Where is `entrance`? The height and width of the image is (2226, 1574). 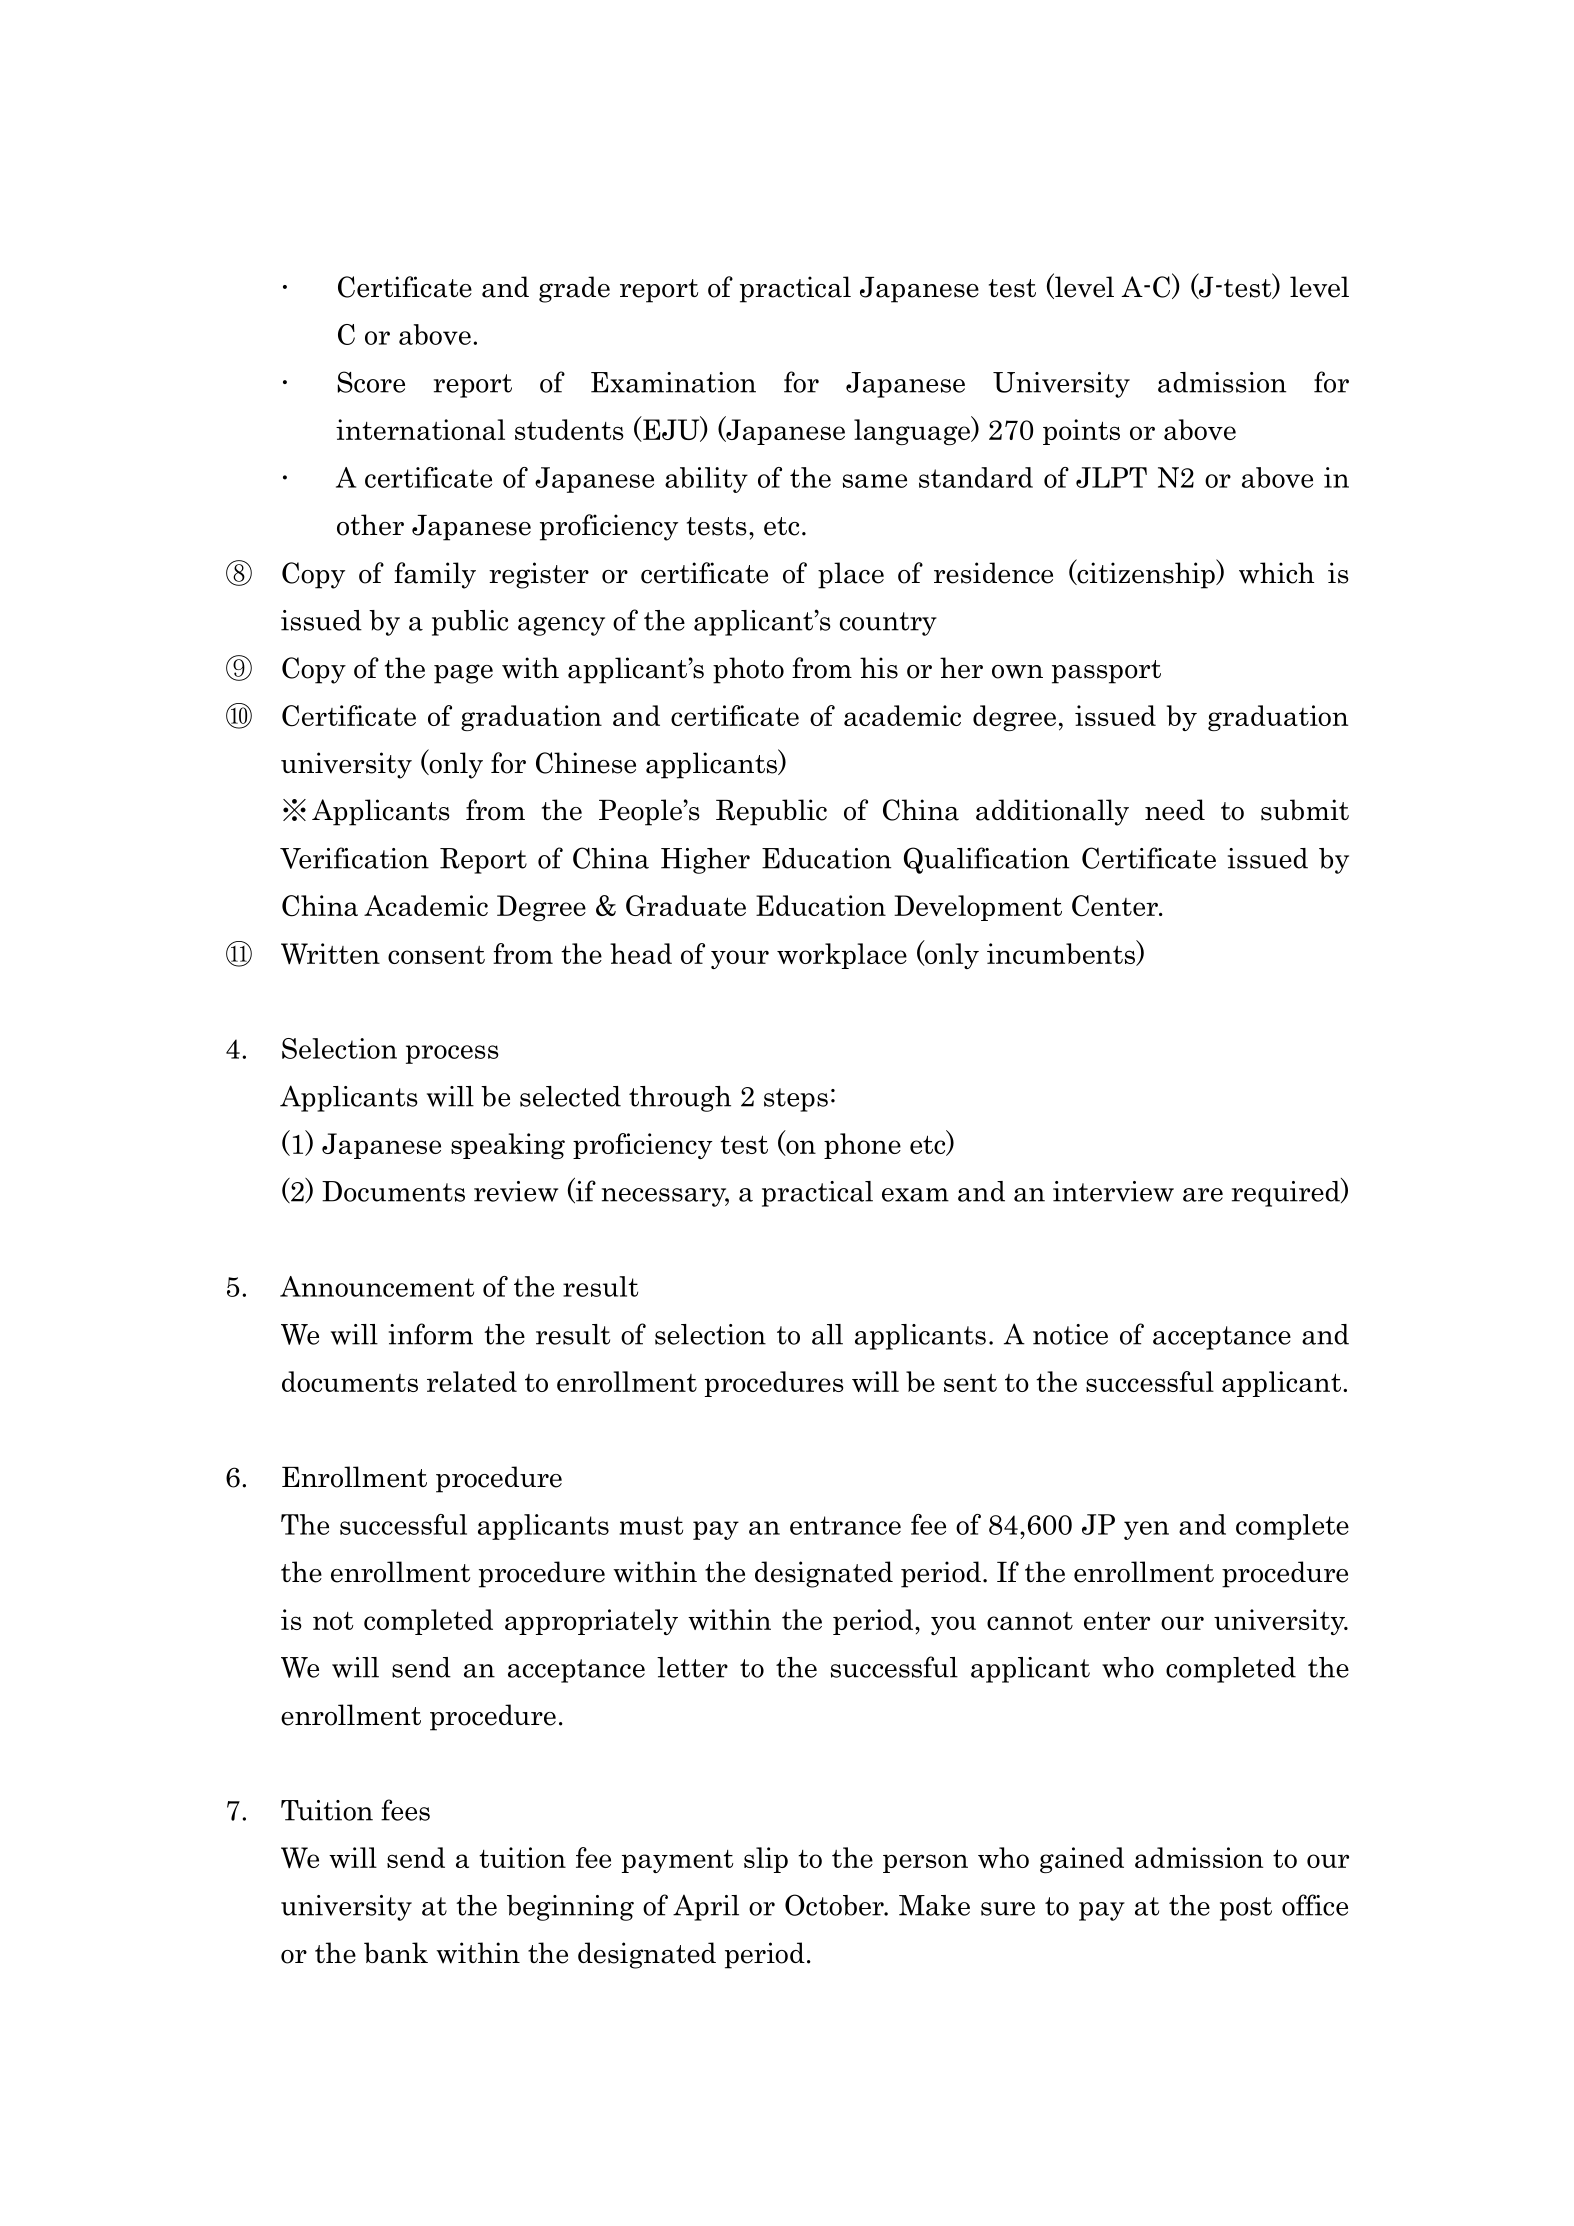 entrance is located at coordinates (845, 1525).
